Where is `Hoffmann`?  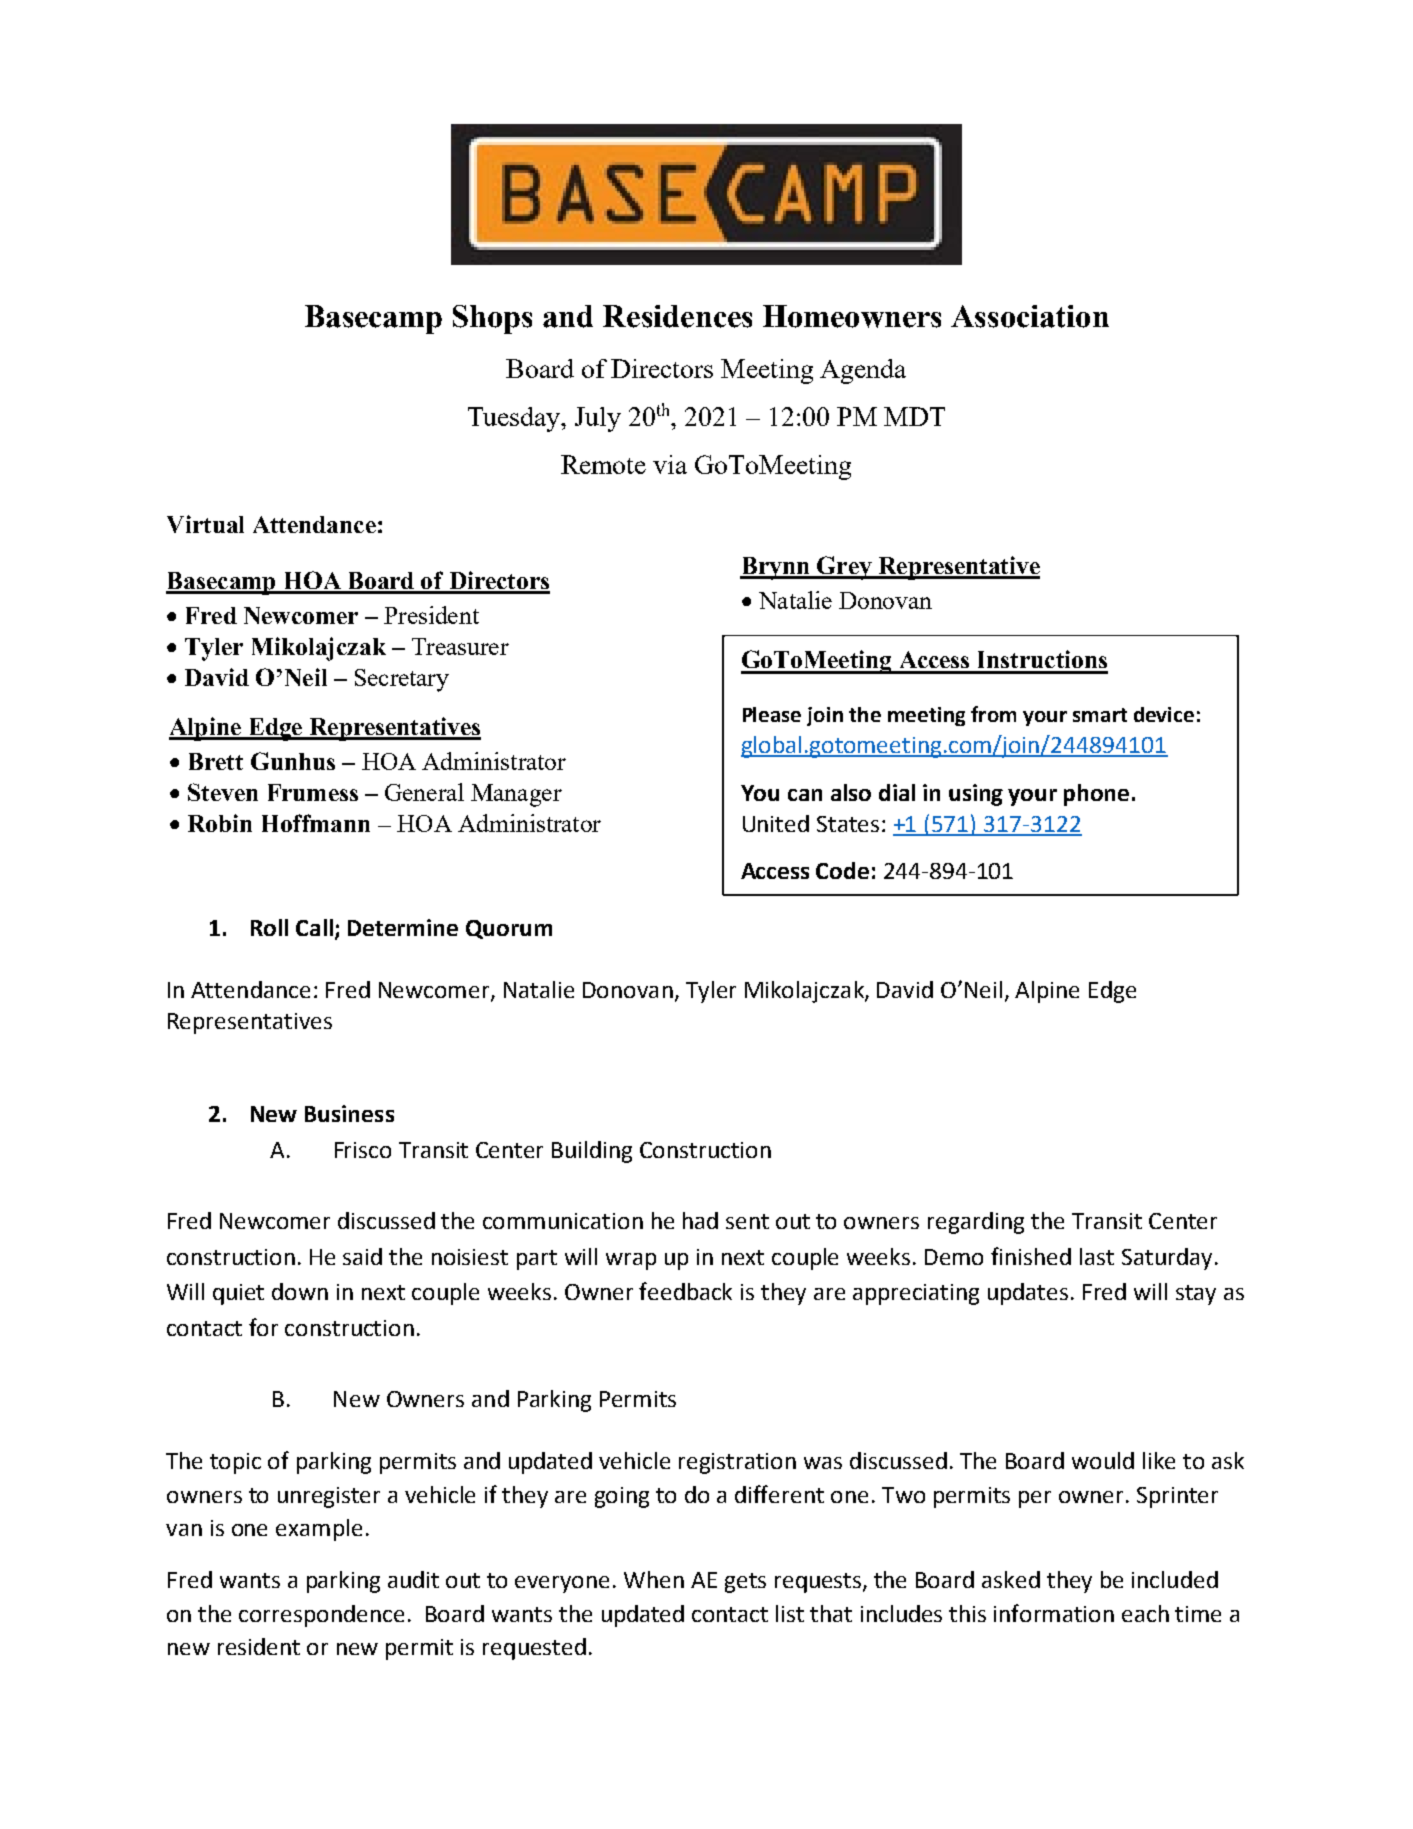 Hoffmann is located at coordinates (316, 823).
